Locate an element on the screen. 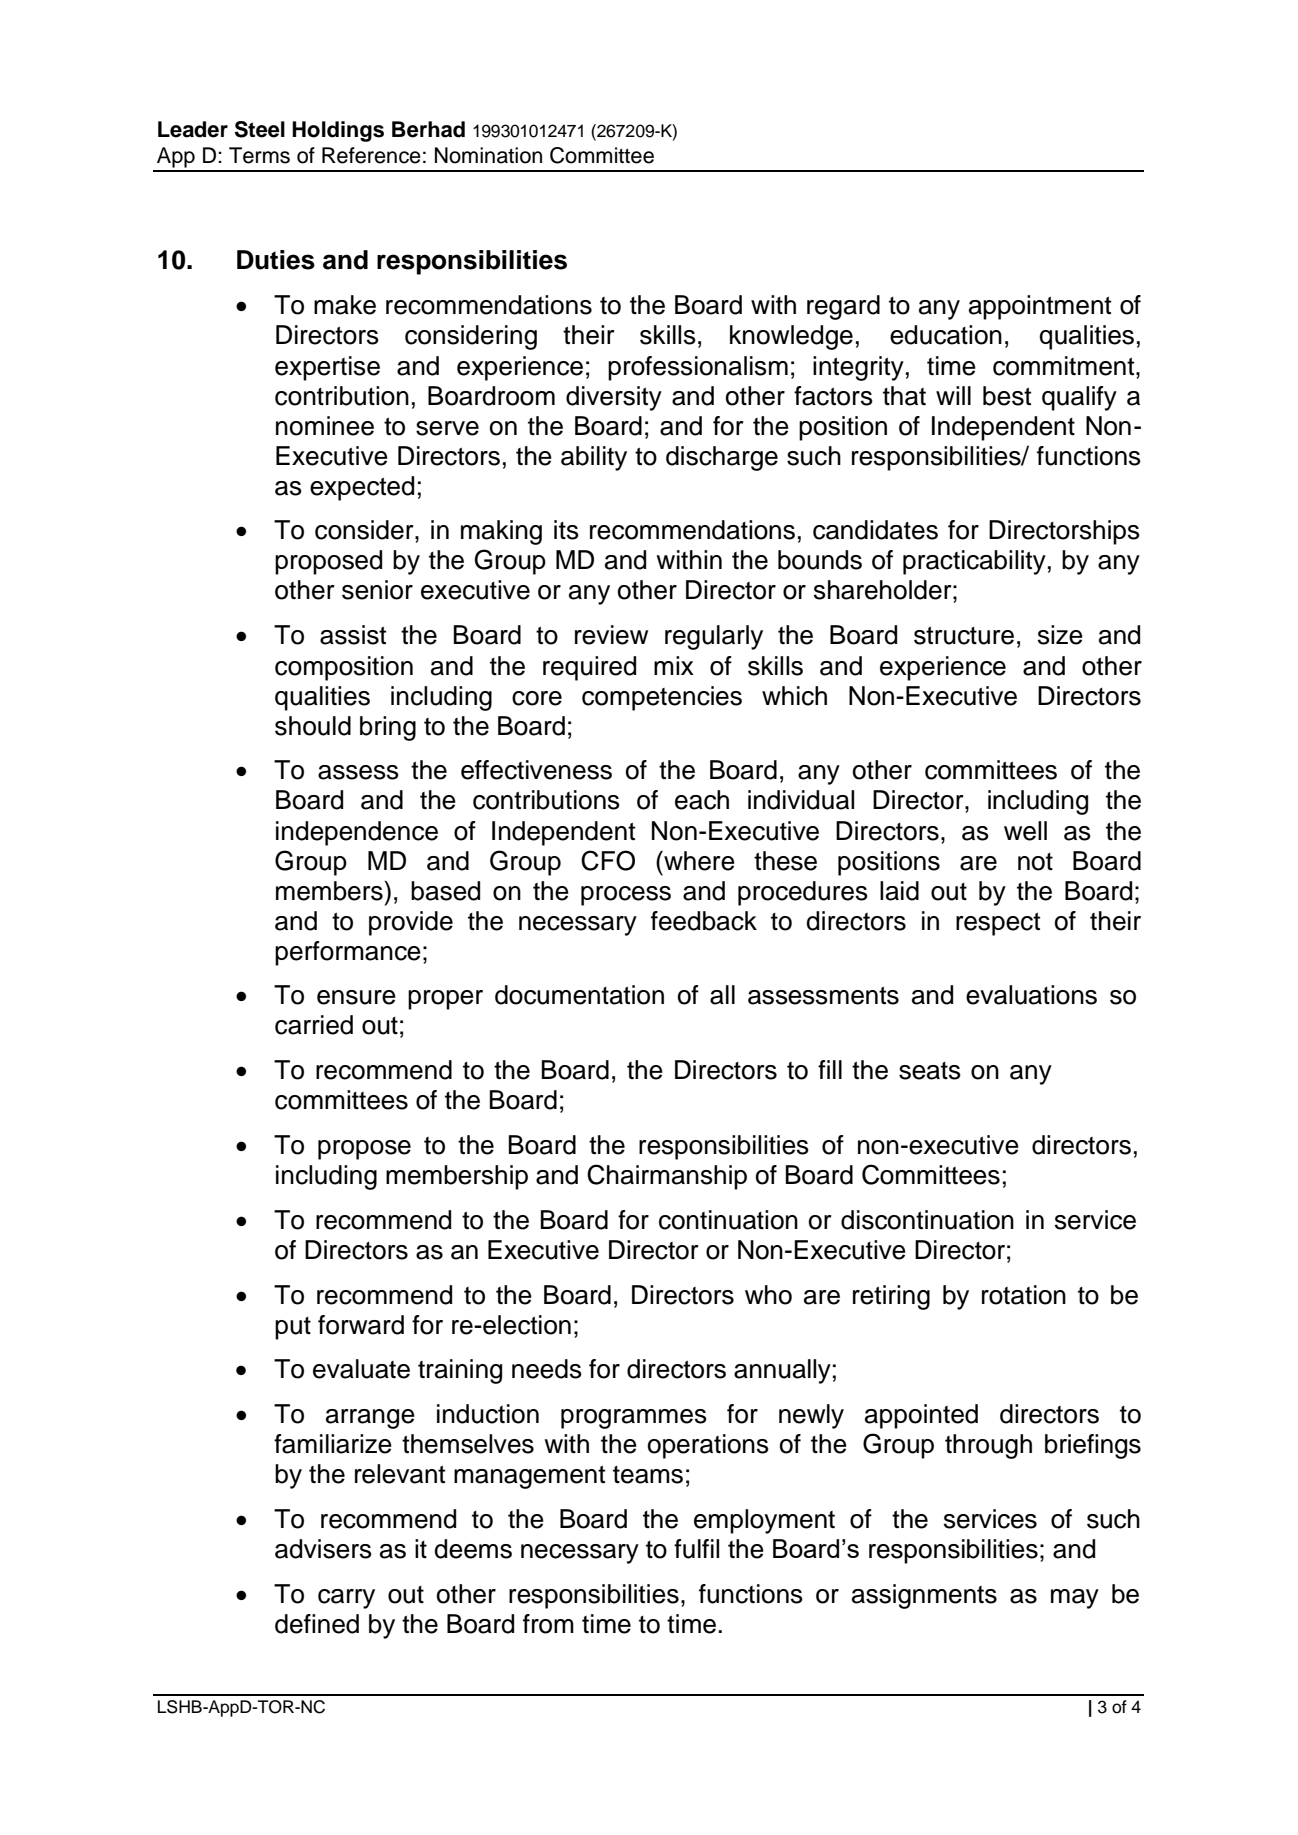 The width and height of the screenshot is (1298, 1835). advisers is located at coordinates (323, 1549).
